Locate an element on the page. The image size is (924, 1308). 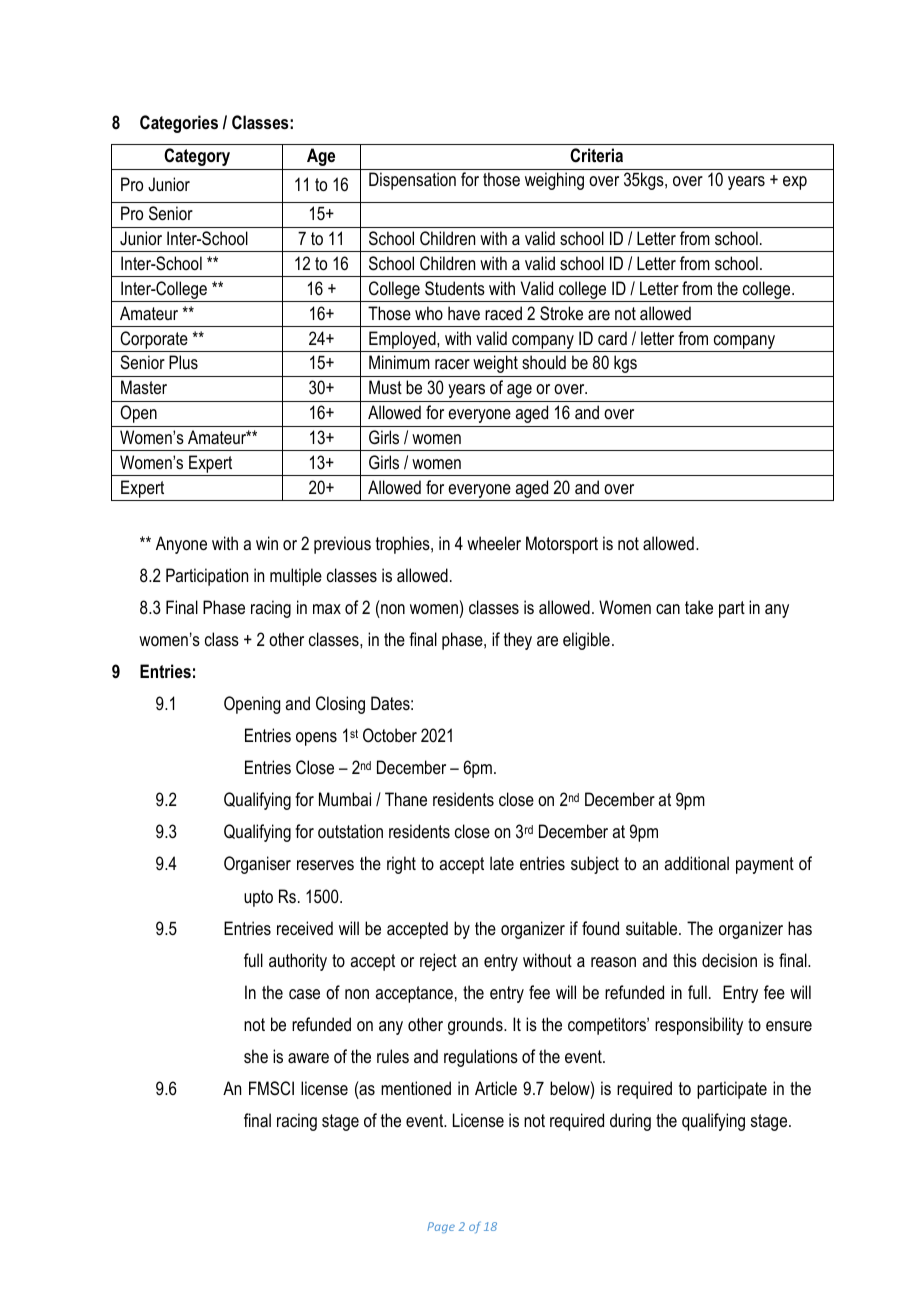
additional is located at coordinates (696, 863).
